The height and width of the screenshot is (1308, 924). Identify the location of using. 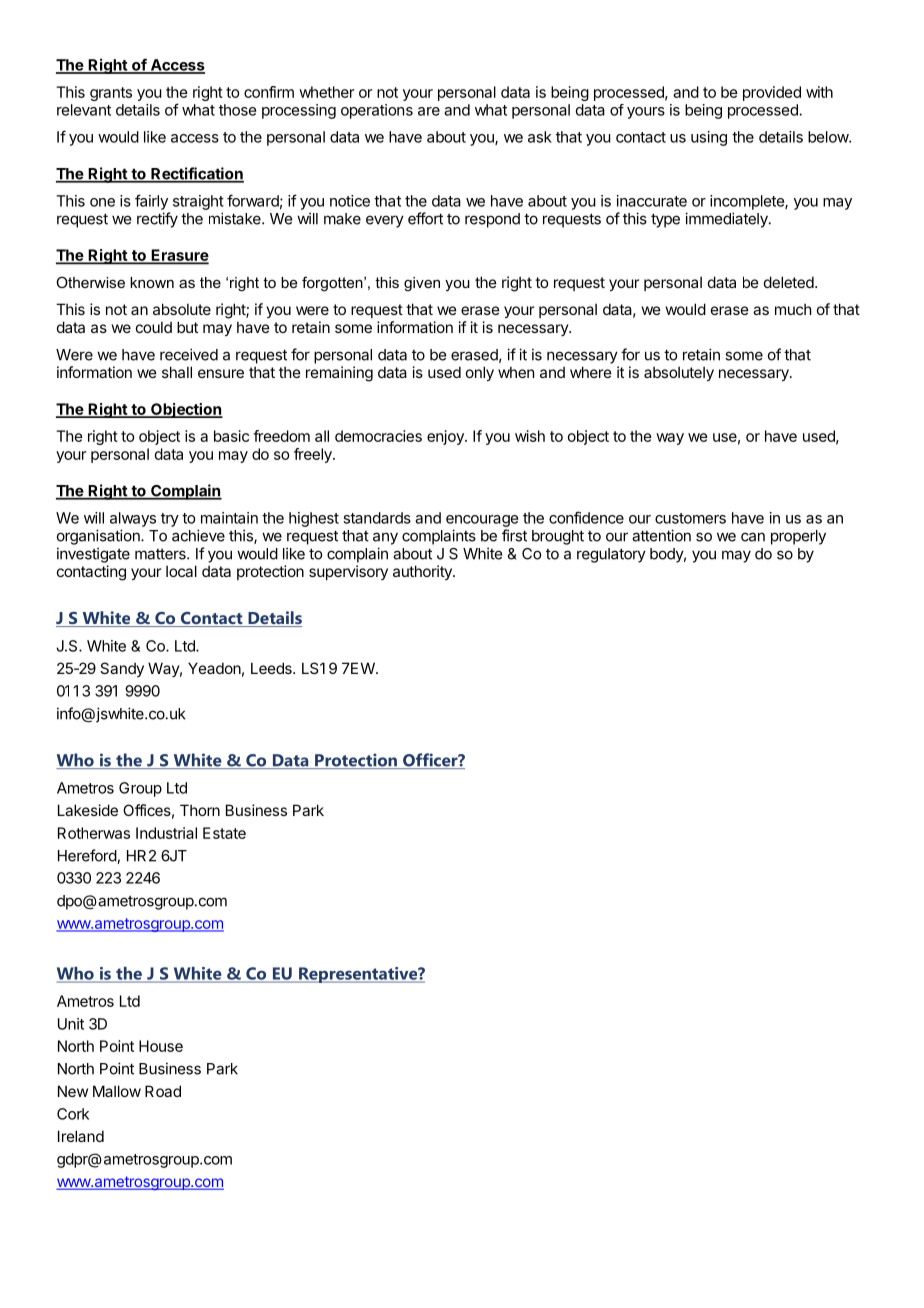
(709, 138).
